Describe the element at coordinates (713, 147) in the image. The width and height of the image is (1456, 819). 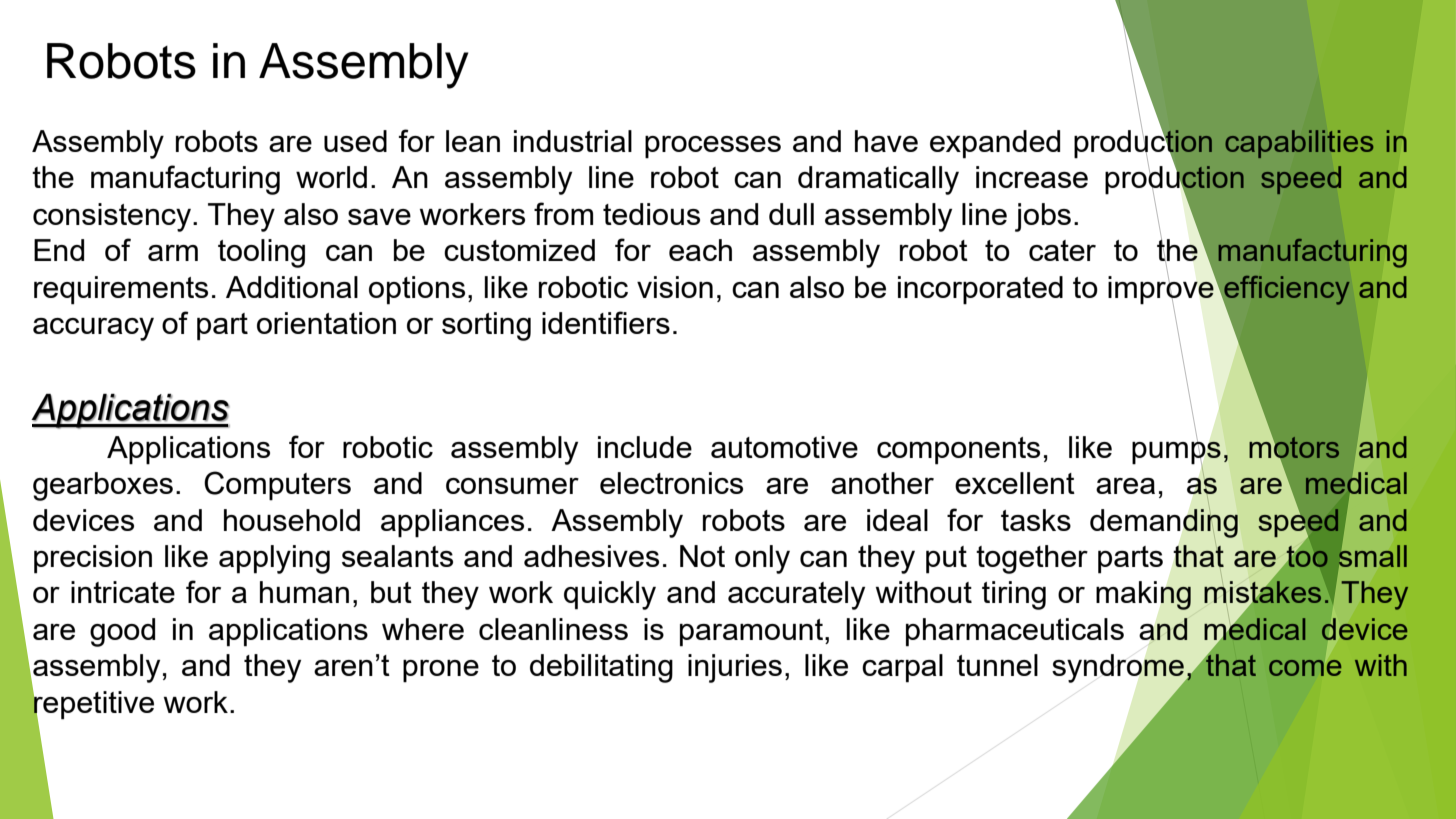
I see `processes` at that location.
